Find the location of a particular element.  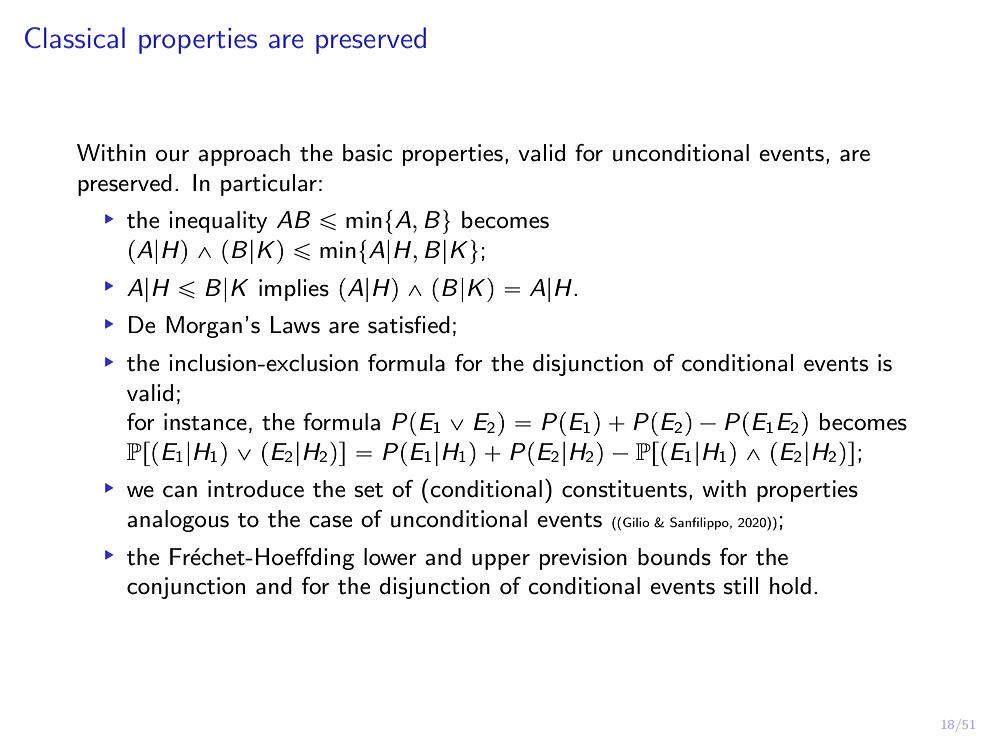

conjunction is located at coordinates (186, 588).
